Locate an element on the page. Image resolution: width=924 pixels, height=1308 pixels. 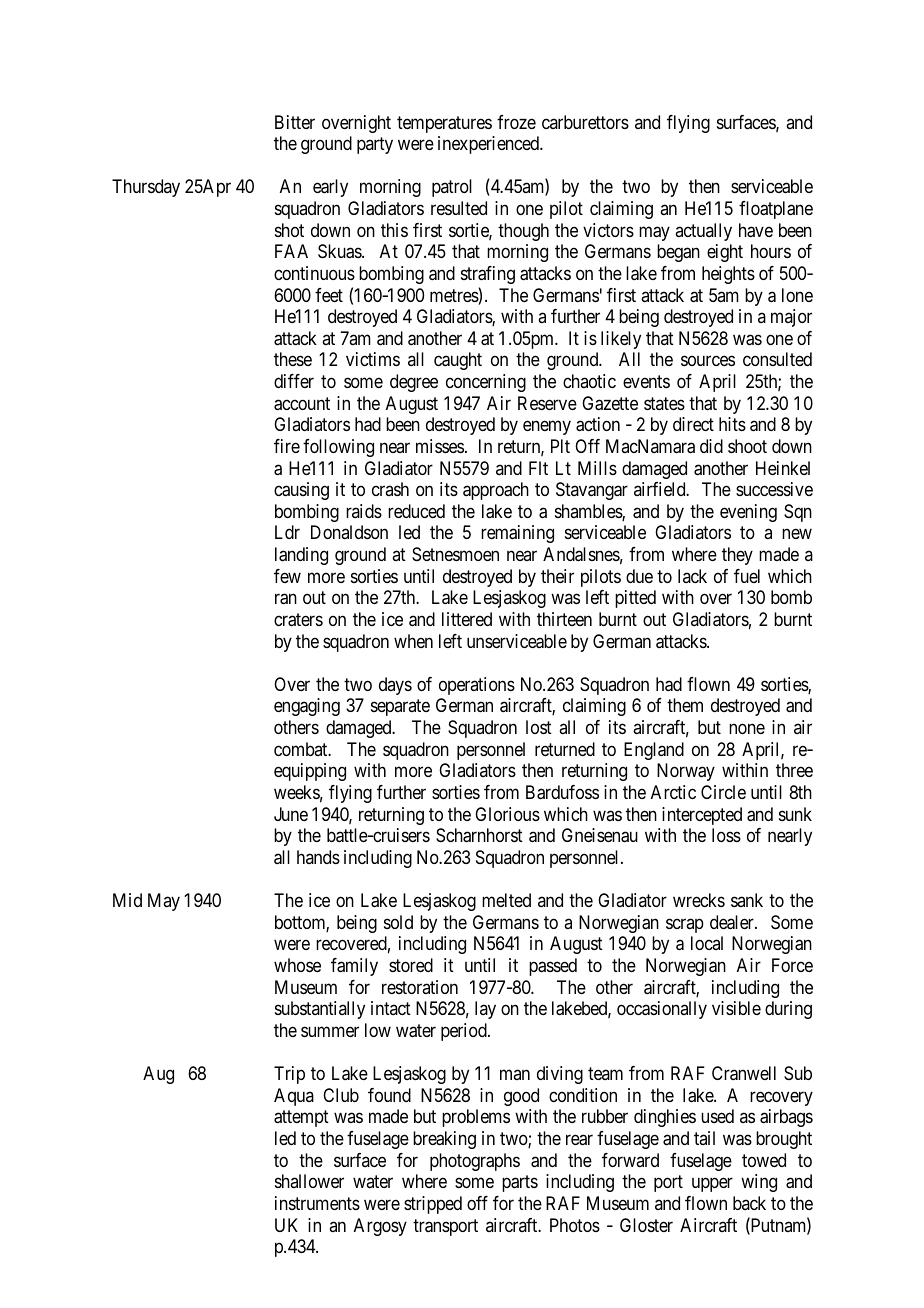
Mid is located at coordinates (127, 900).
